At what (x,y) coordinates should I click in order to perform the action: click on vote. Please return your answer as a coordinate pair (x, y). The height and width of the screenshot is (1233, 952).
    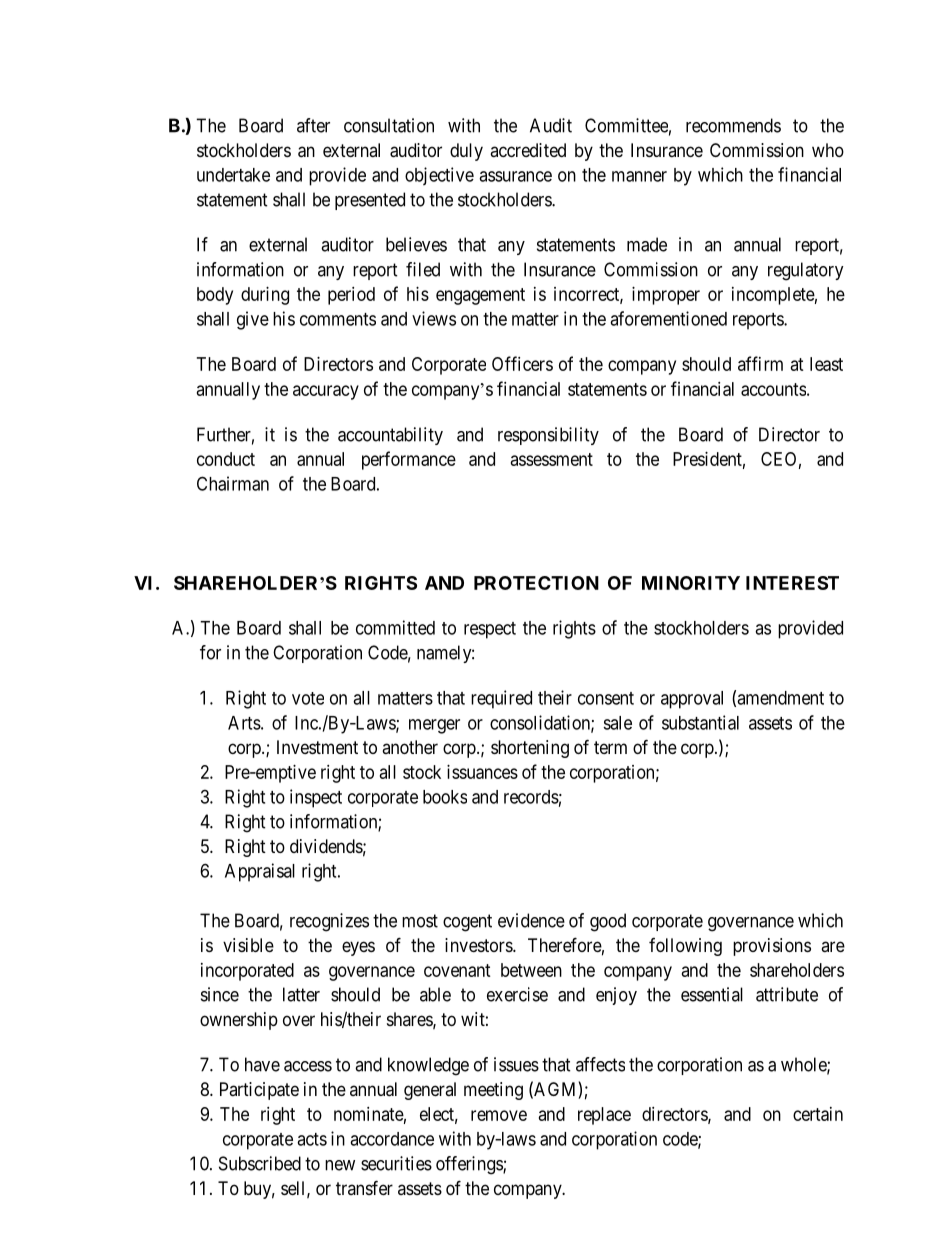
    Looking at the image, I should click on (308, 698).
